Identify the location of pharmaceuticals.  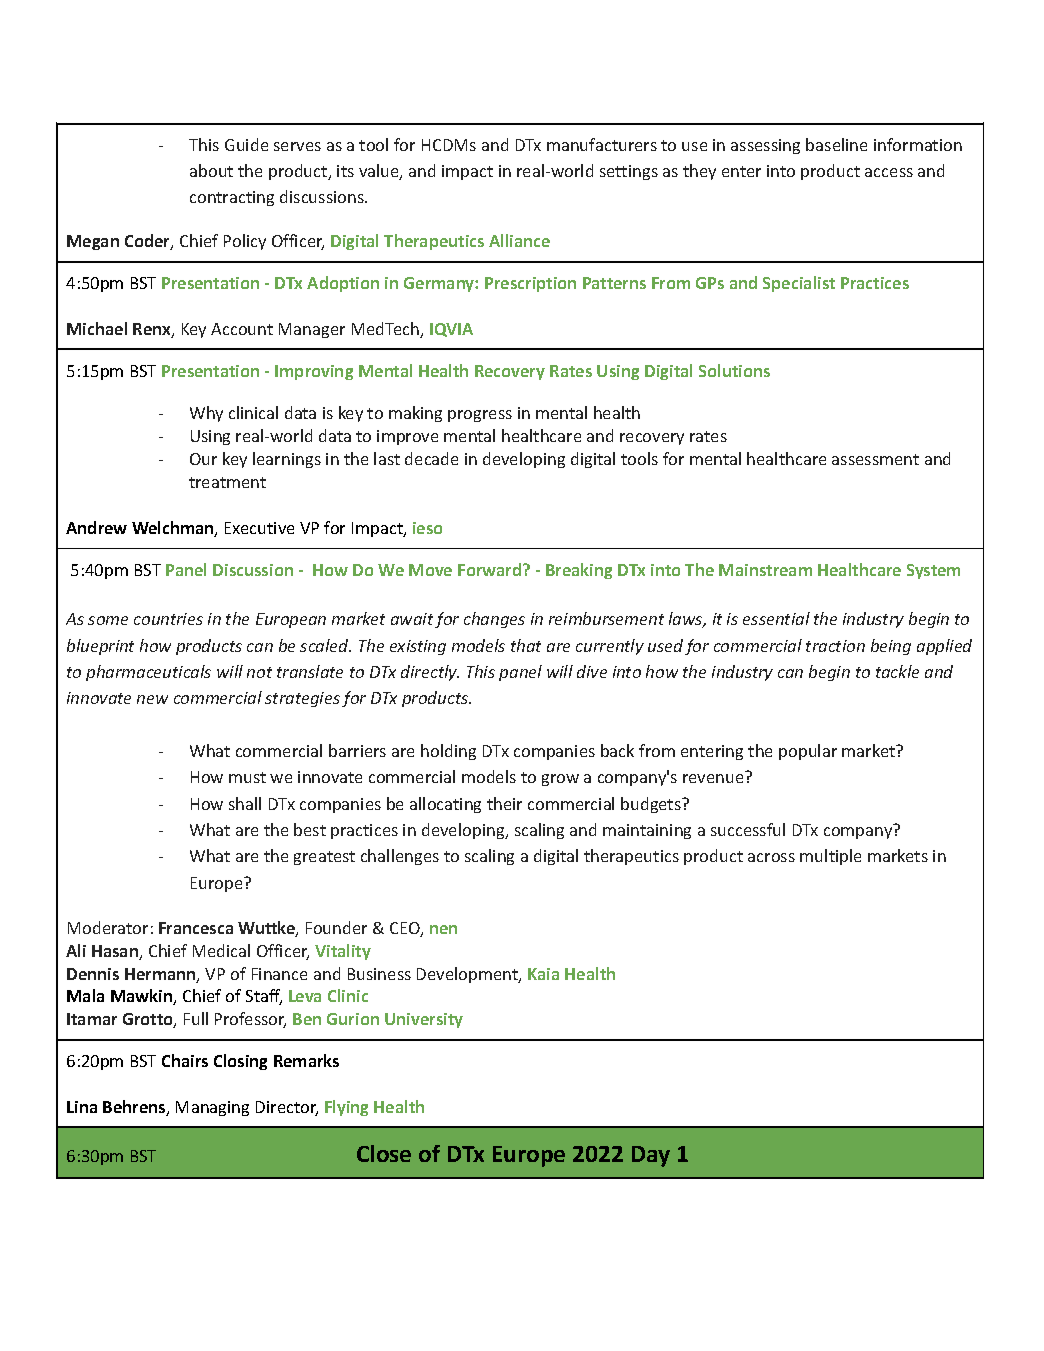
(148, 673).
